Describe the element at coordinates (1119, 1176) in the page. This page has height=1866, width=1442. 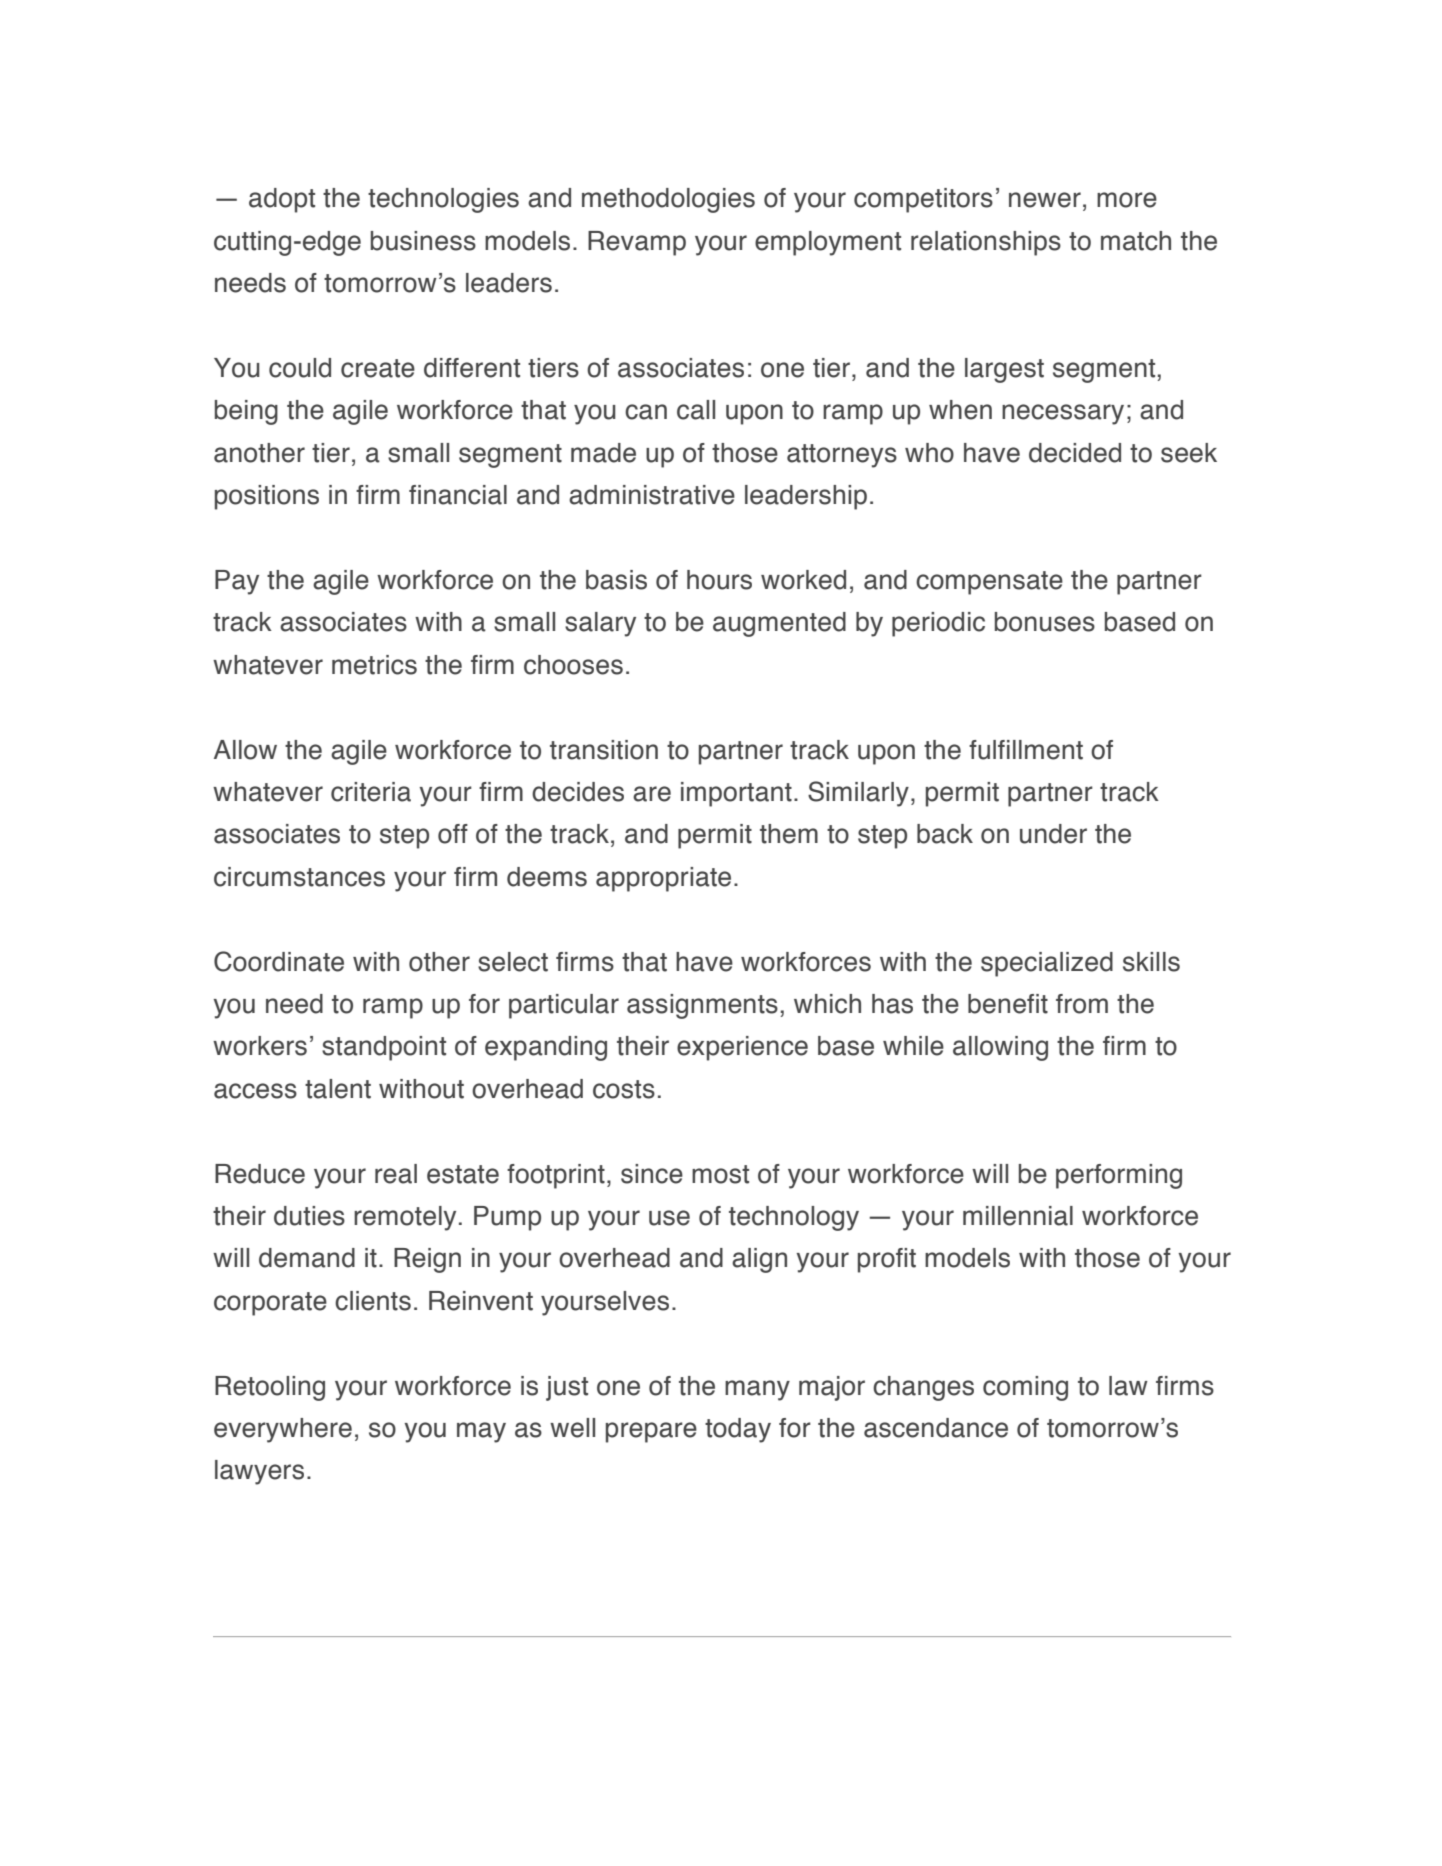
I see `performing` at that location.
